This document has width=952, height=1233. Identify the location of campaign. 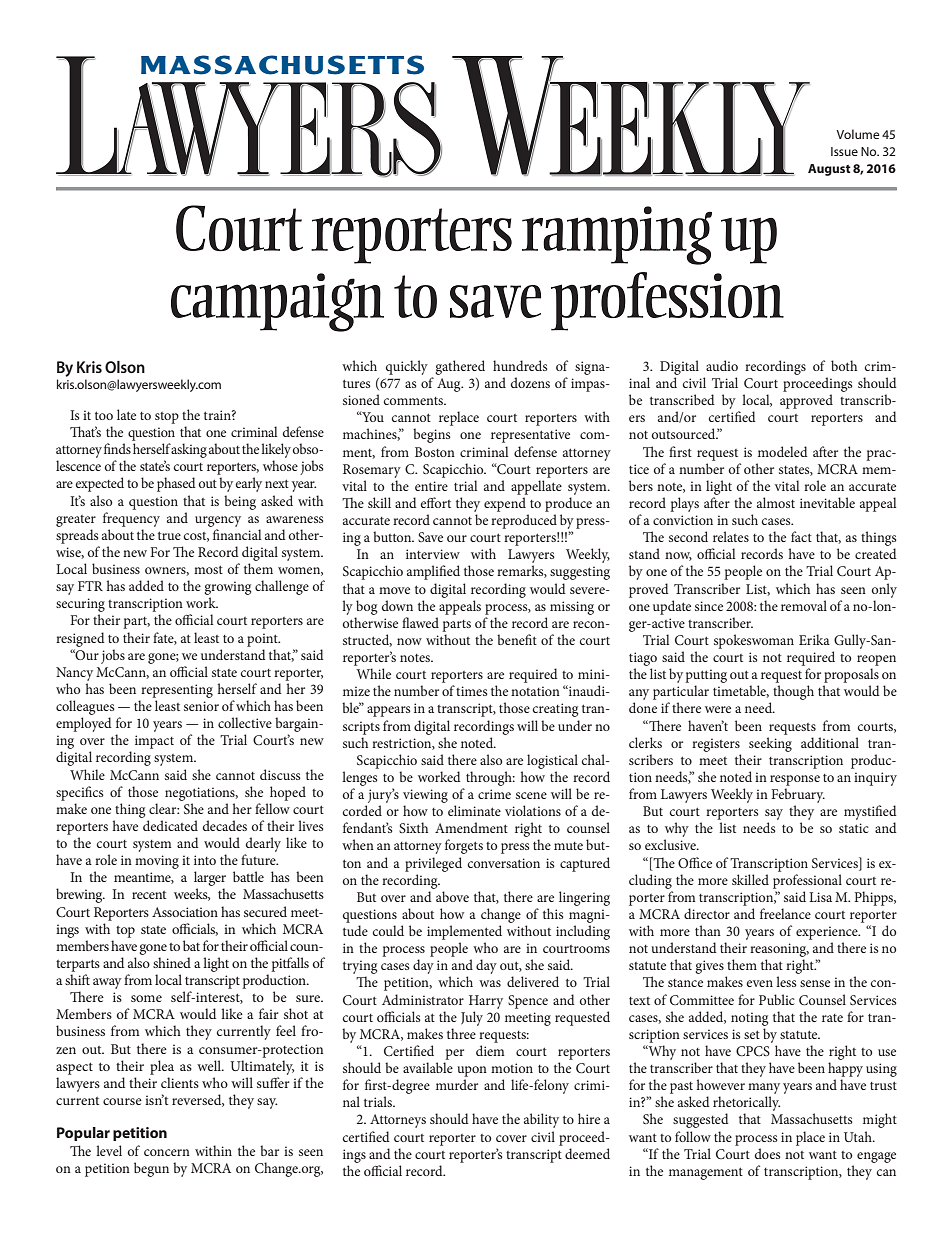
(277, 302).
